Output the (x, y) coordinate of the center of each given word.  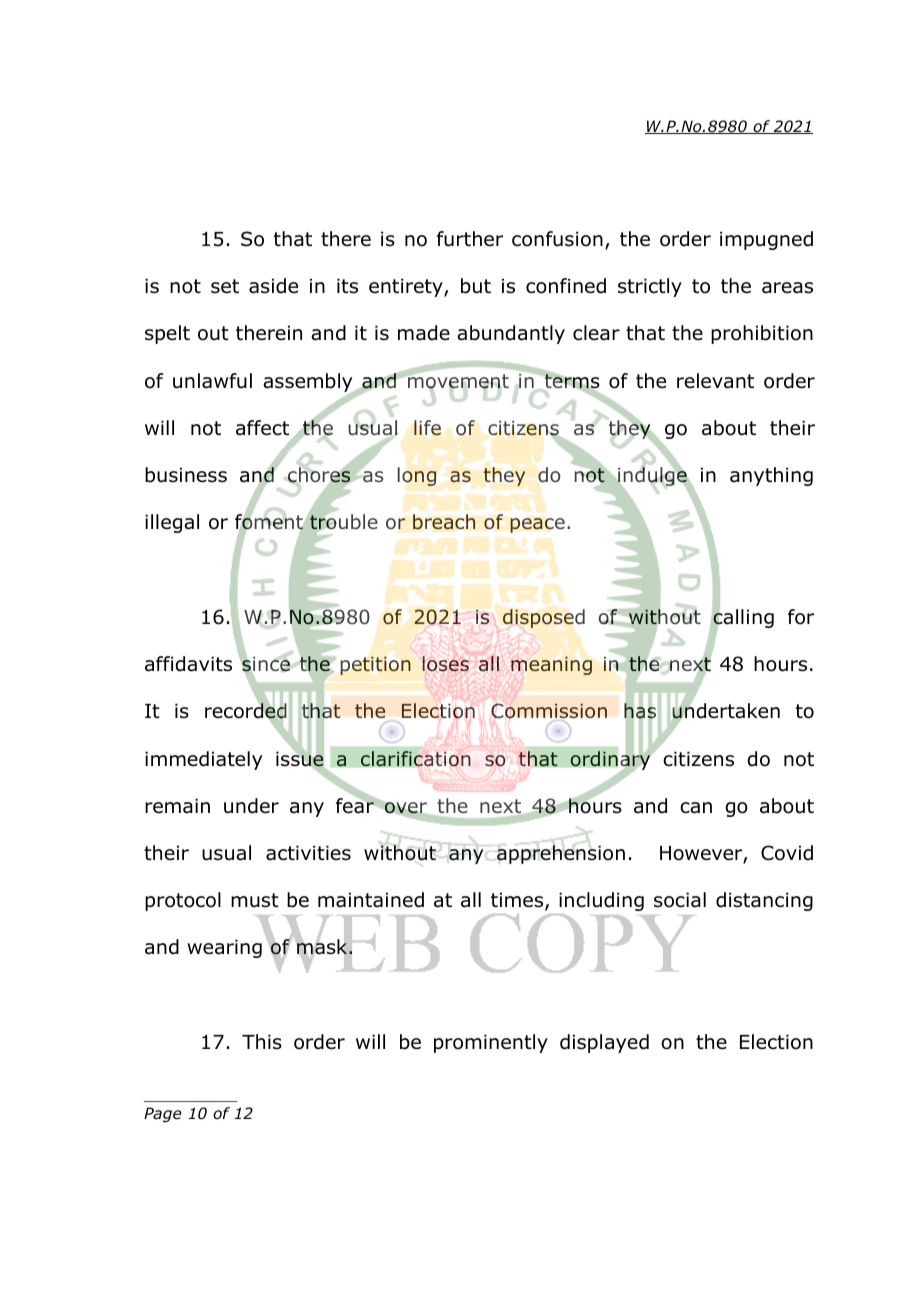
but (476, 286)
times (518, 901)
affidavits (188, 664)
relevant (715, 381)
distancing (764, 901)
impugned (766, 240)
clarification (416, 759)
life (427, 428)
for (801, 617)
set (225, 286)
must (255, 900)
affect (262, 428)
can (696, 808)
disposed (544, 618)
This (262, 1042)
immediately (203, 760)
